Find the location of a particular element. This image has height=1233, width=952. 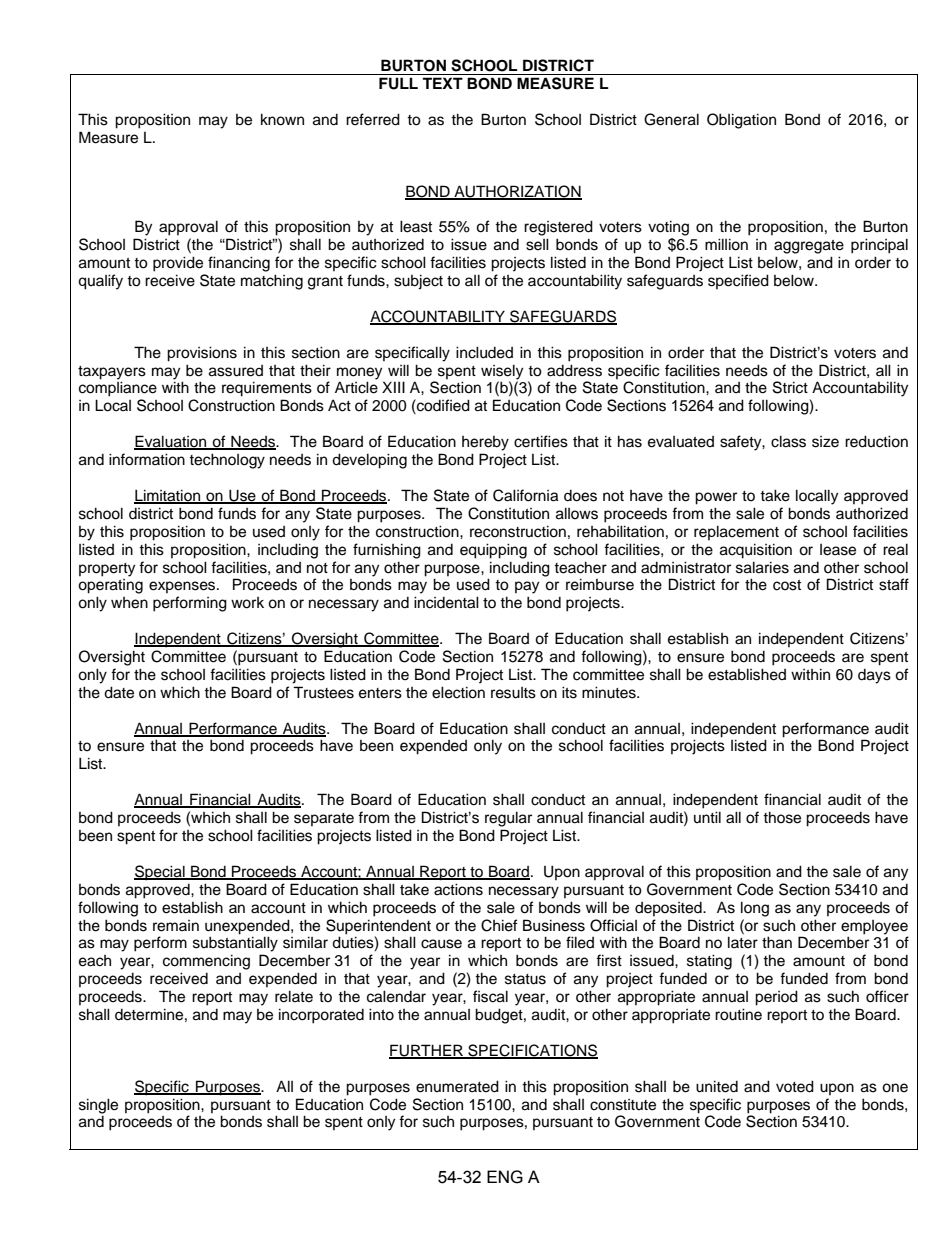

Obligation is located at coordinates (741, 121).
